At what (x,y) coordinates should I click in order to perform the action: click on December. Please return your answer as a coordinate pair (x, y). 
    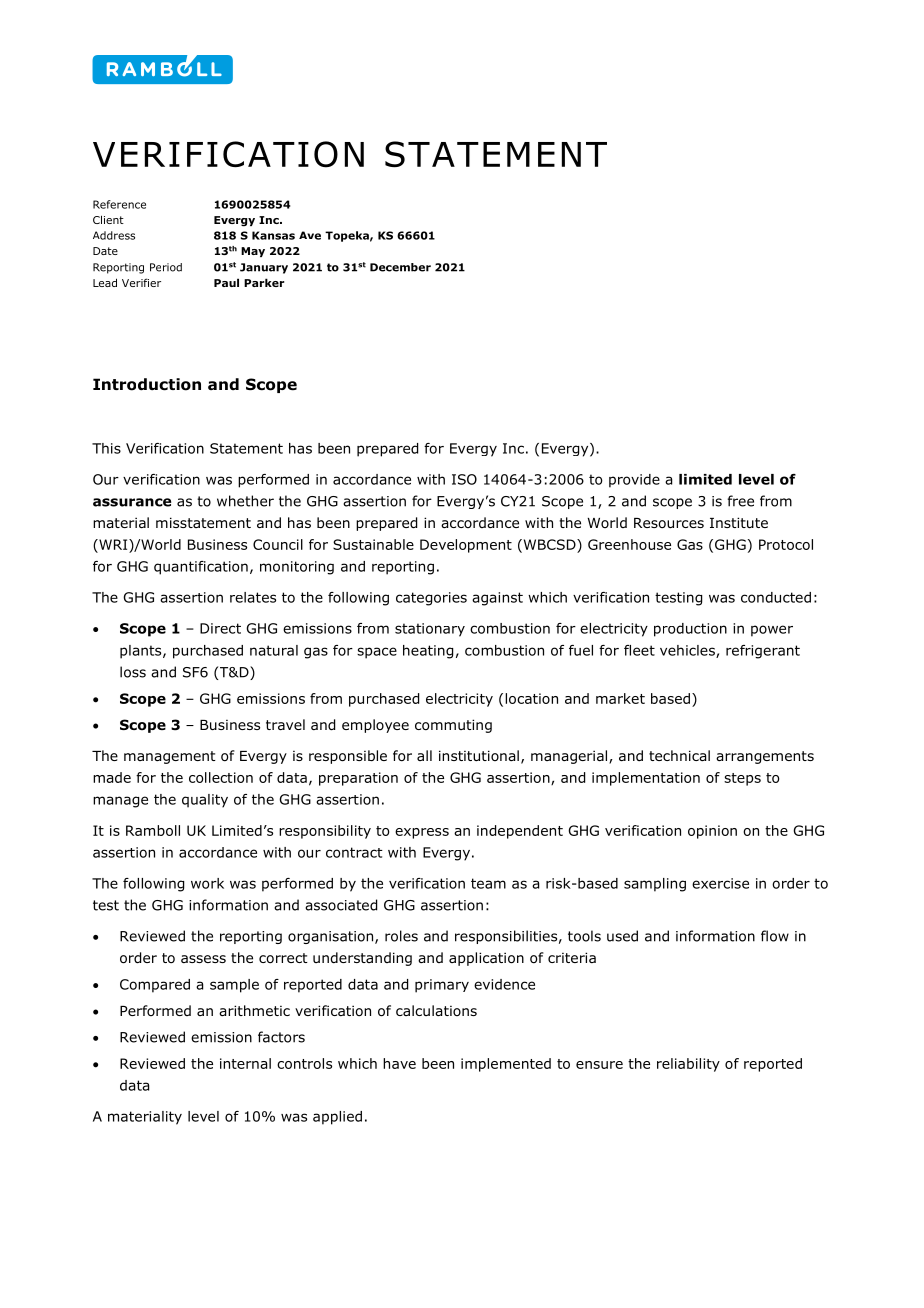
    Looking at the image, I should click on (400, 267).
